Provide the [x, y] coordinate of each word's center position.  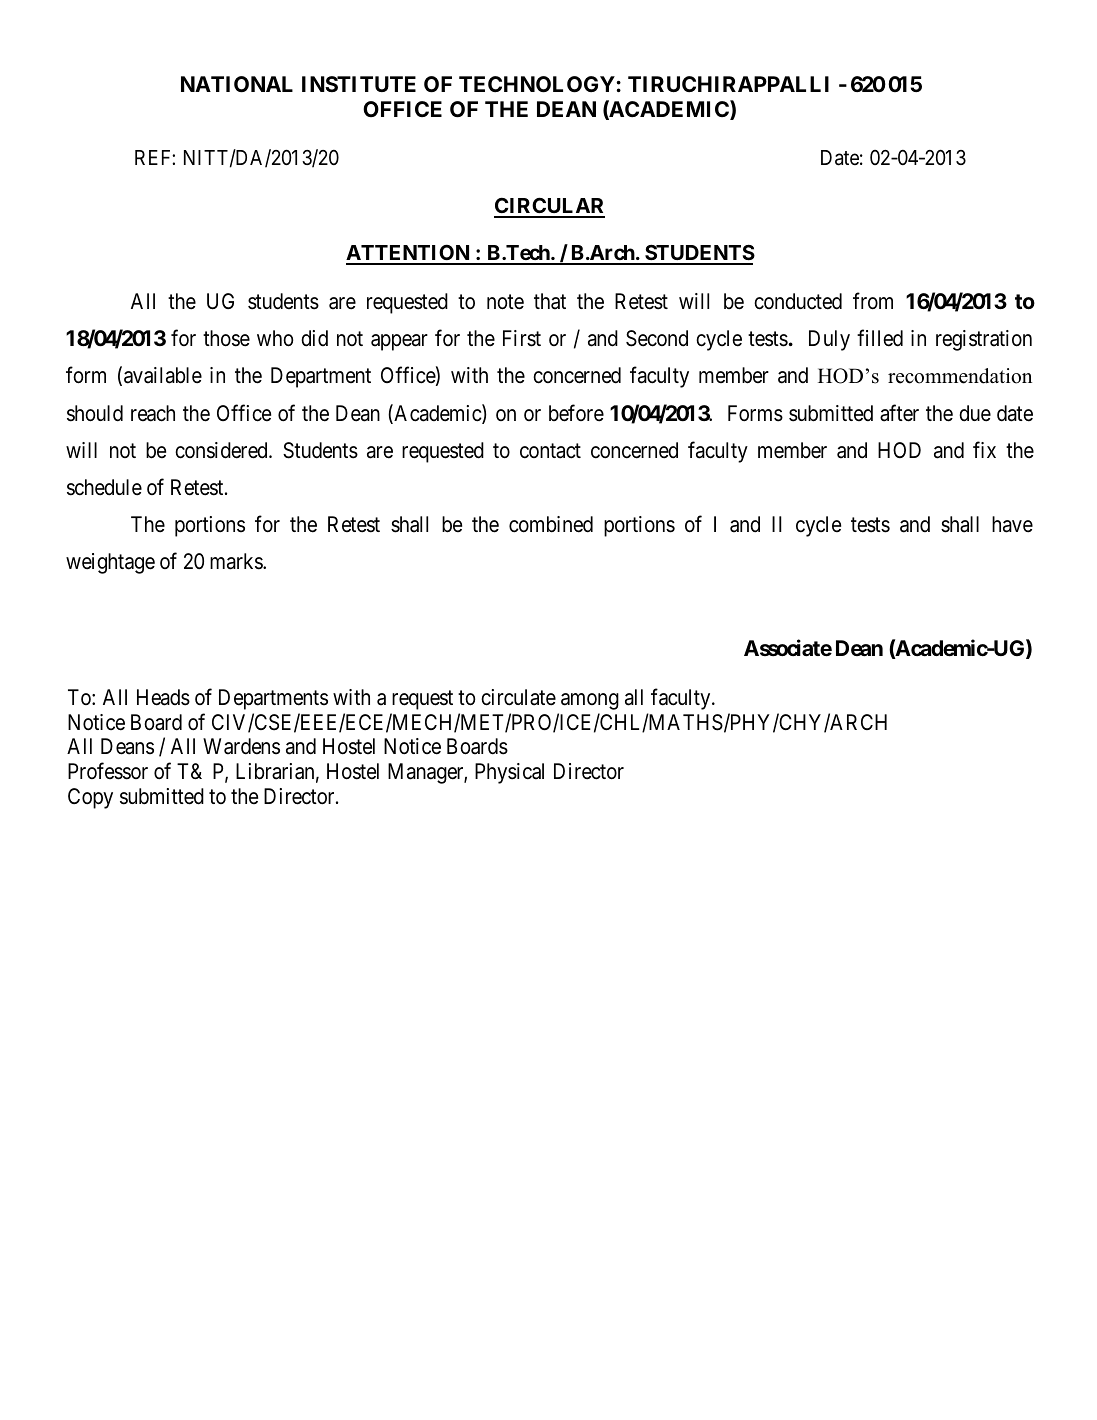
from [873, 301]
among [590, 701]
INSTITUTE [359, 84]
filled [880, 338]
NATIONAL [237, 84]
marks [237, 561]
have [1012, 524]
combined [551, 524]
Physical [509, 773]
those [226, 338]
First [522, 338]
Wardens [241, 746]
